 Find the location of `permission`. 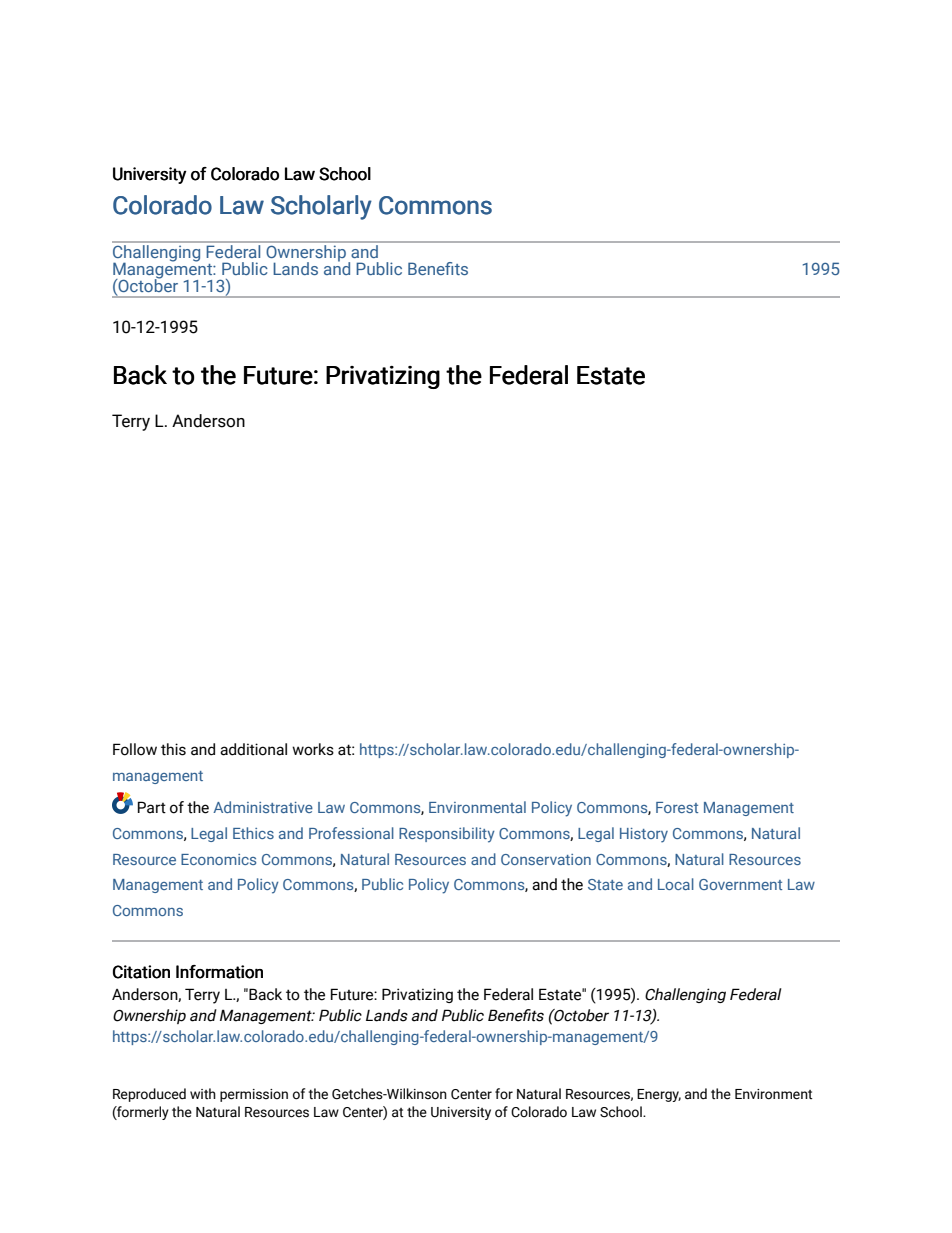

permission is located at coordinates (254, 1095).
